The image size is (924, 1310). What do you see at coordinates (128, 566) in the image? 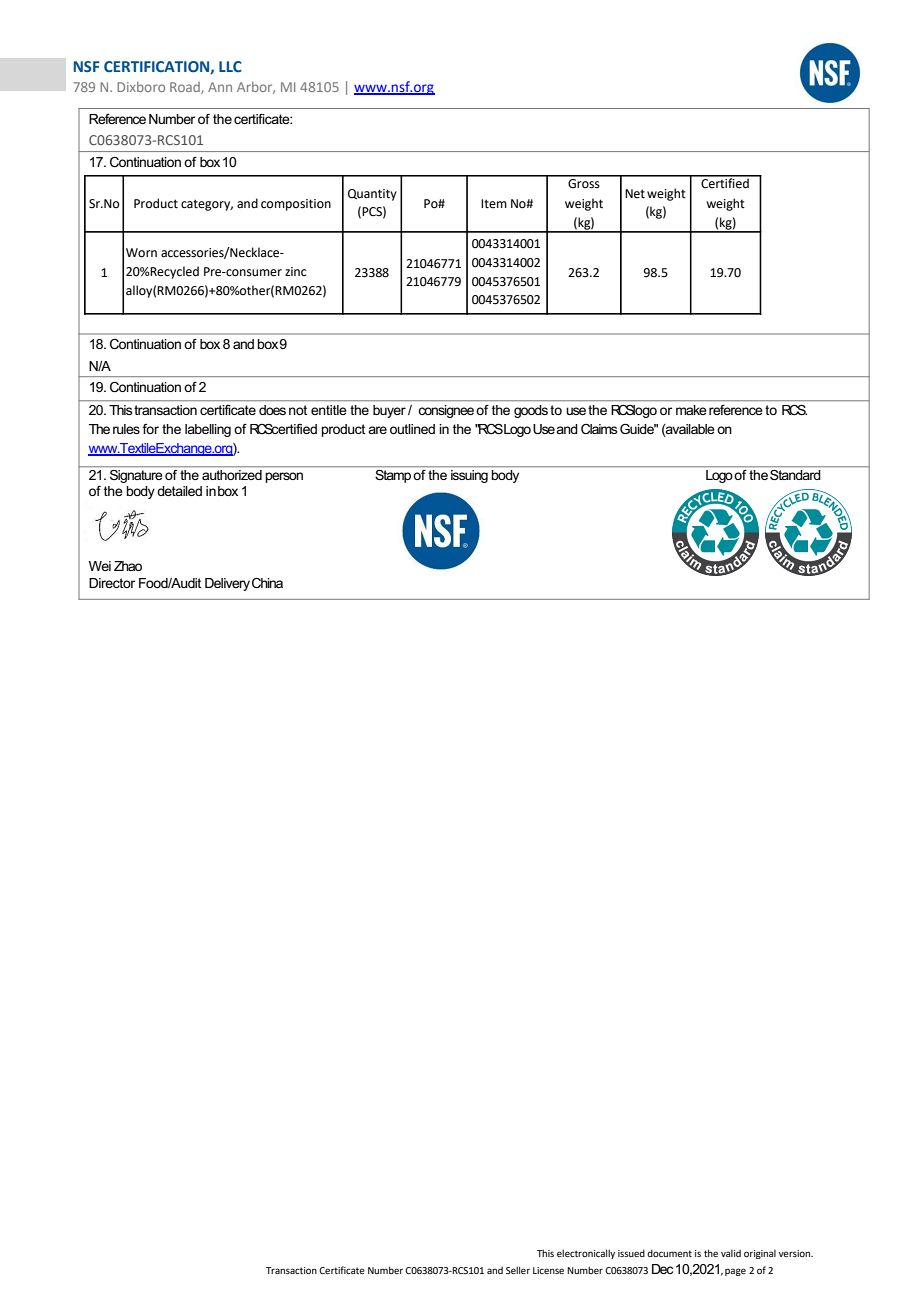
I see `Zhao` at bounding box center [128, 566].
